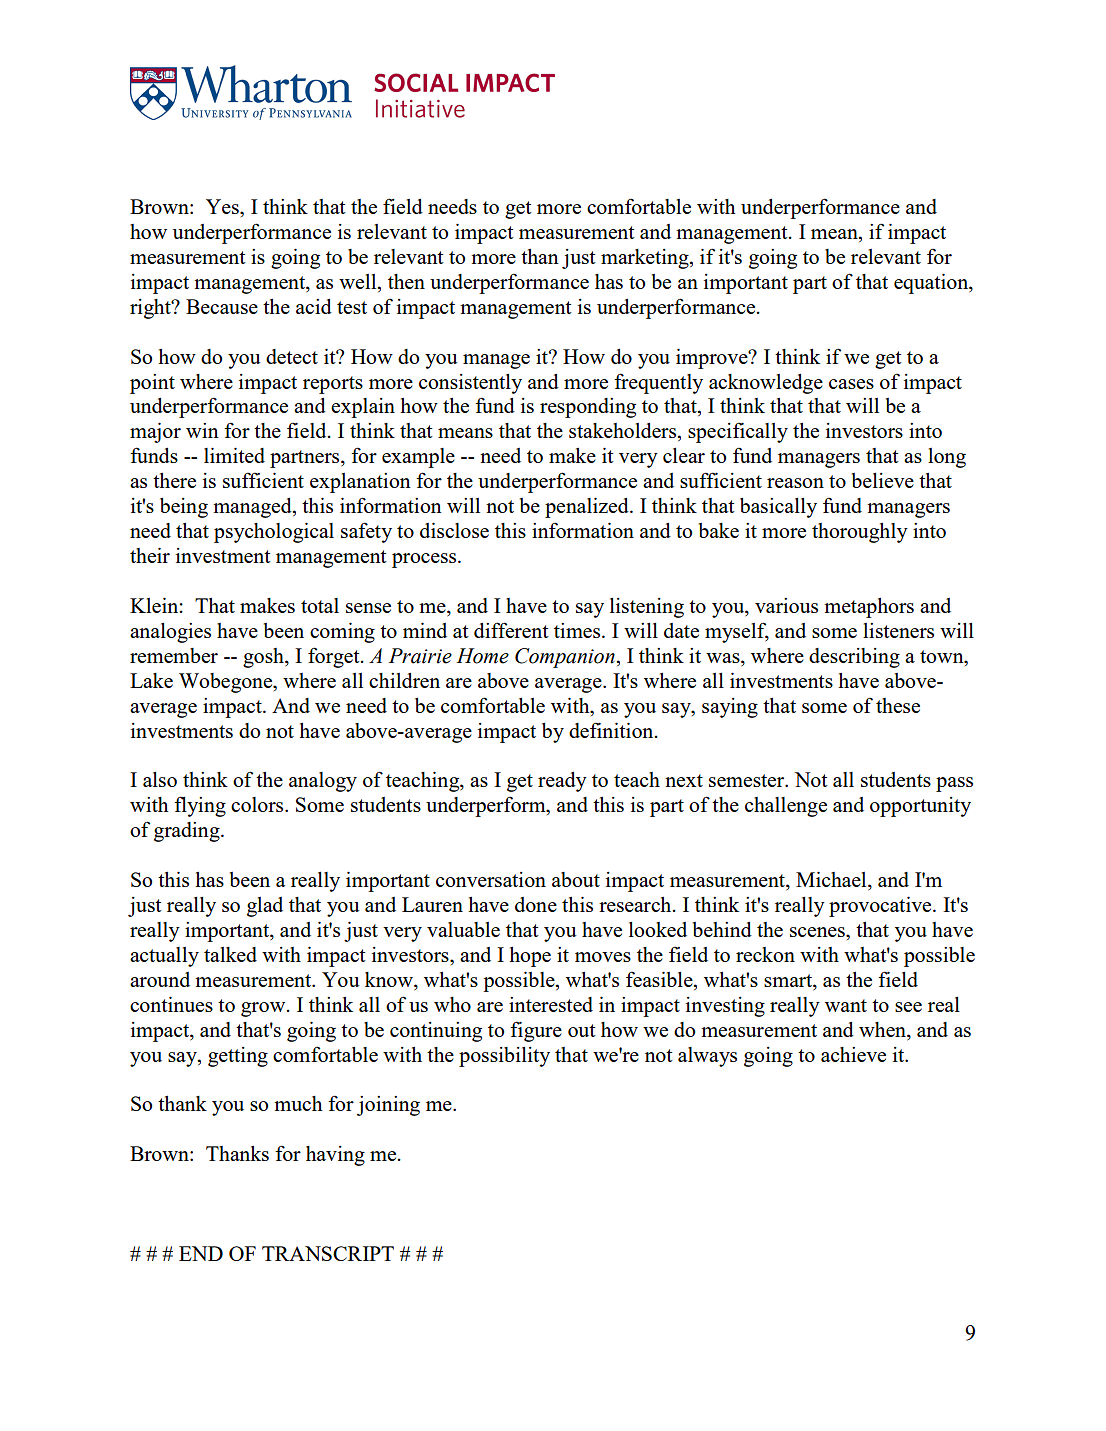 This page has height=1431, width=1106. Describe the element at coordinates (201, 1253) in the page. I see `END` at that location.
